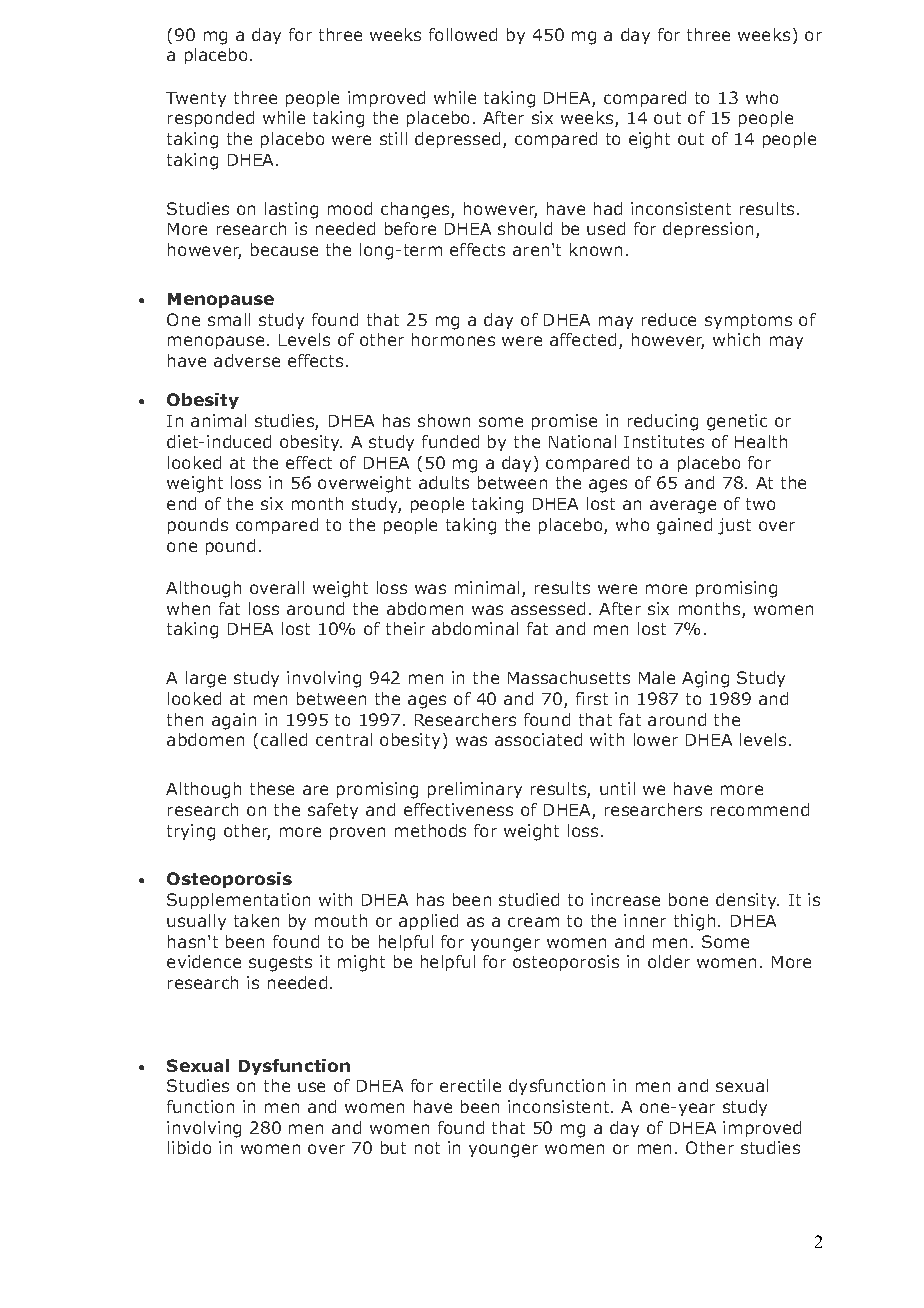  Describe the element at coordinates (463, 34) in the screenshot. I see `followed` at that location.
